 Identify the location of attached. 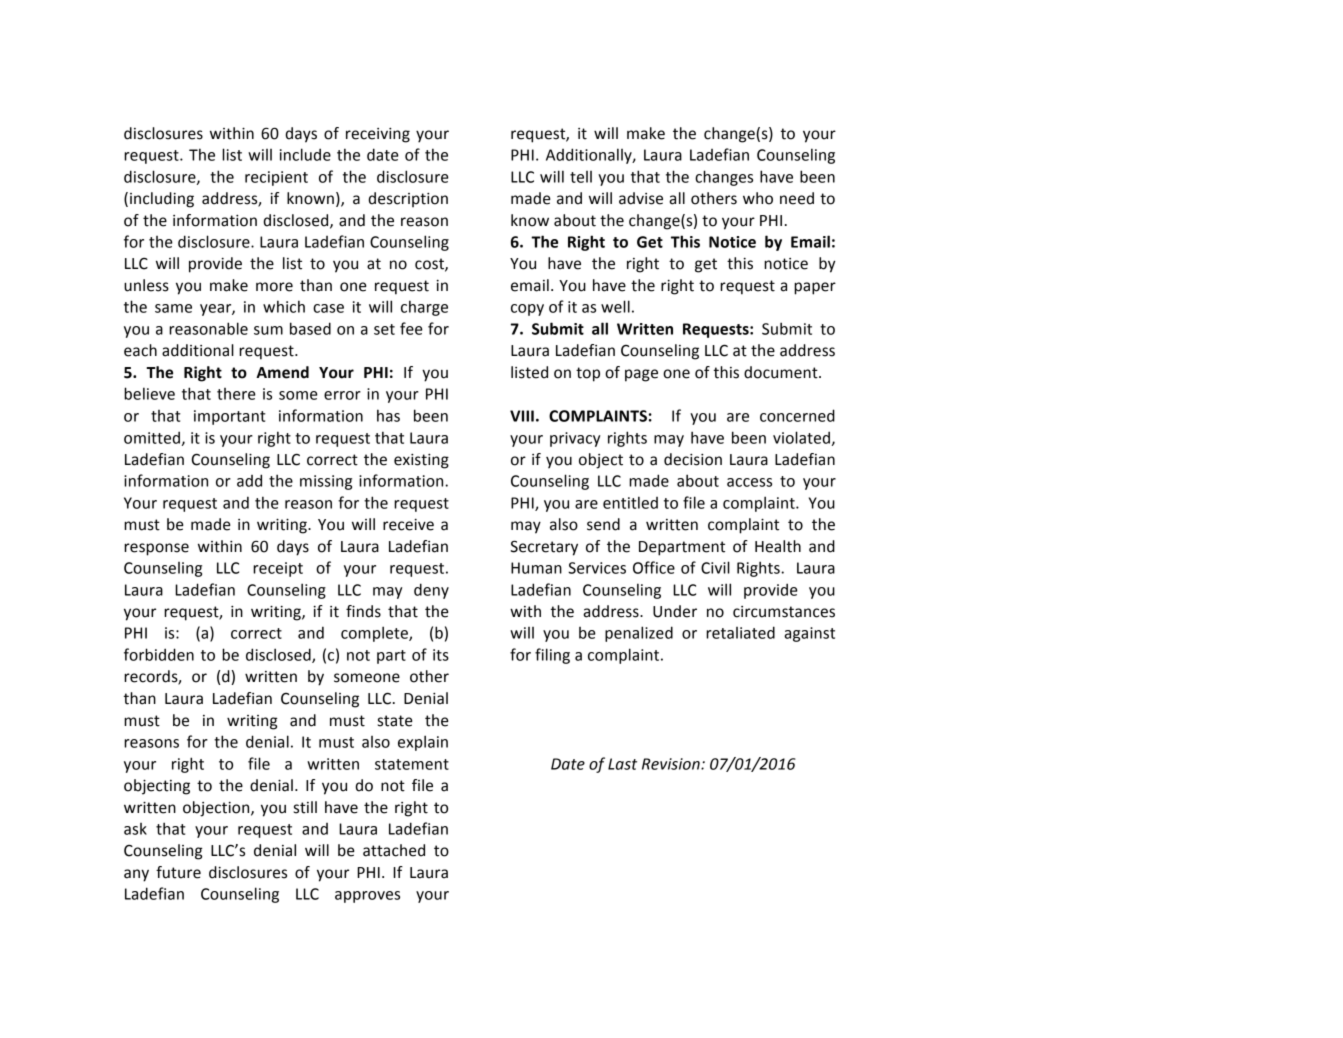
(394, 850).
